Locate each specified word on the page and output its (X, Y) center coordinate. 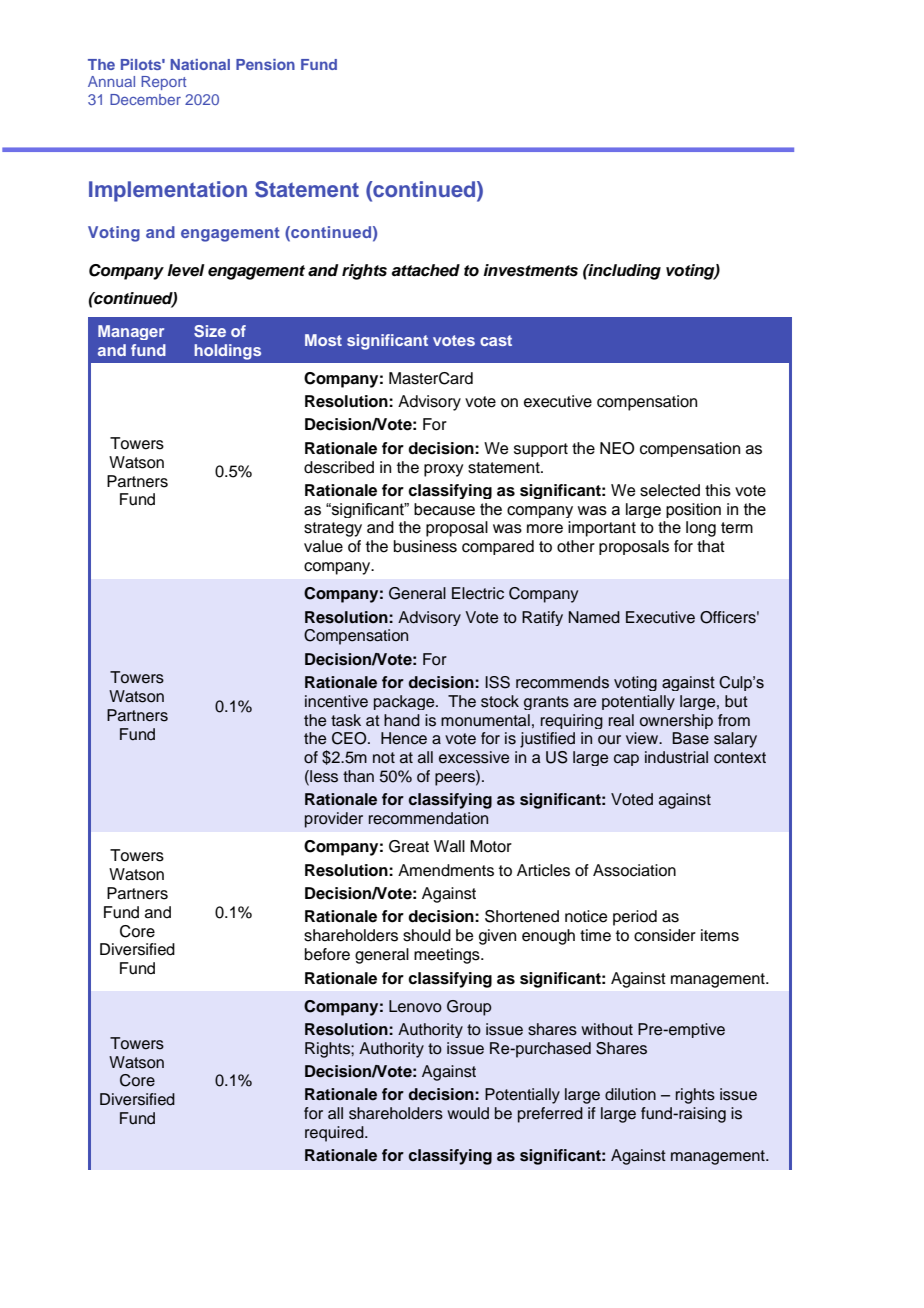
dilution (630, 1094)
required (335, 1134)
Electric (478, 593)
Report (163, 83)
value (323, 546)
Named (594, 617)
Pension (265, 64)
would (468, 1113)
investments (530, 270)
